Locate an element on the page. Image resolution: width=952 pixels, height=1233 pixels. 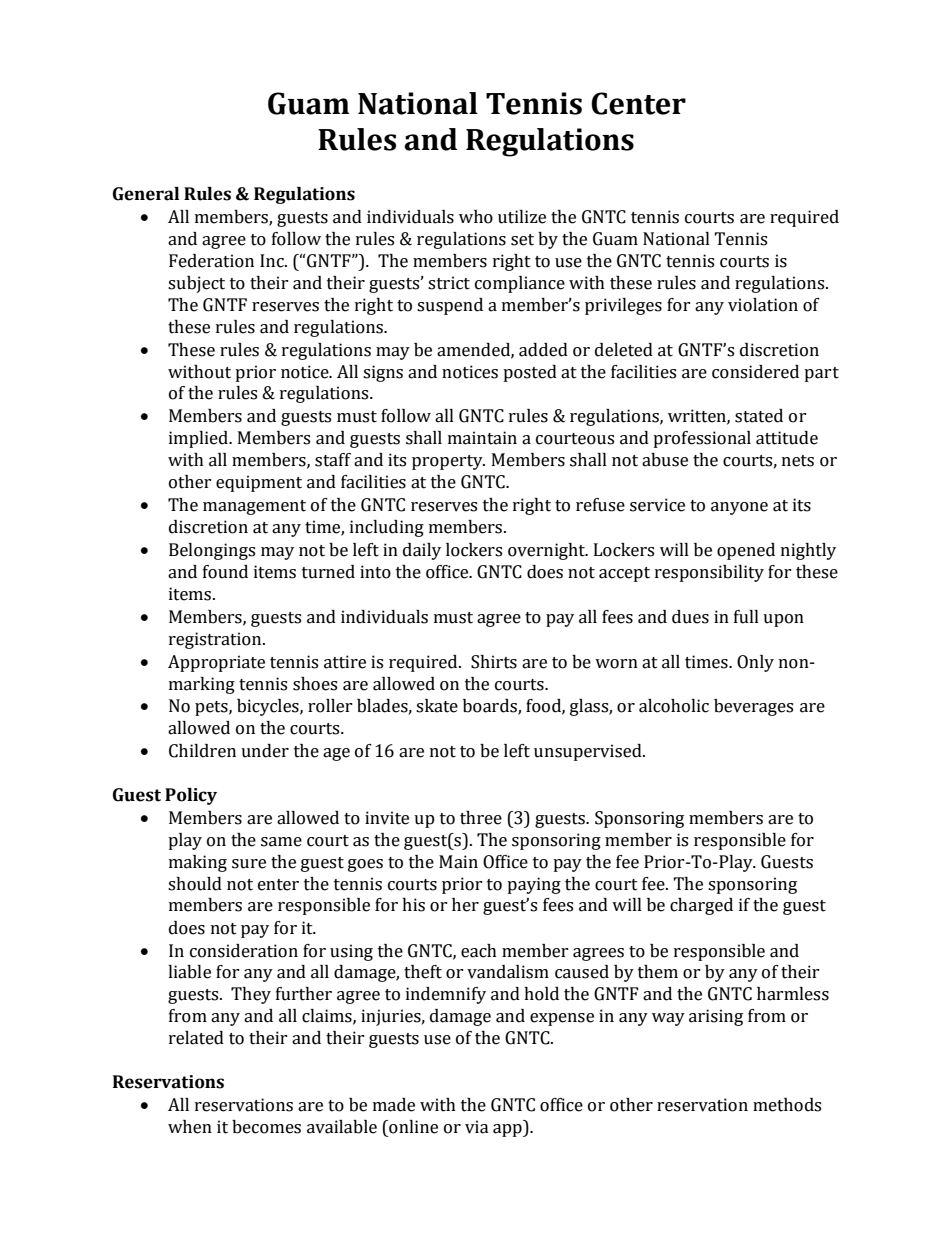
sure is located at coordinates (249, 864).
